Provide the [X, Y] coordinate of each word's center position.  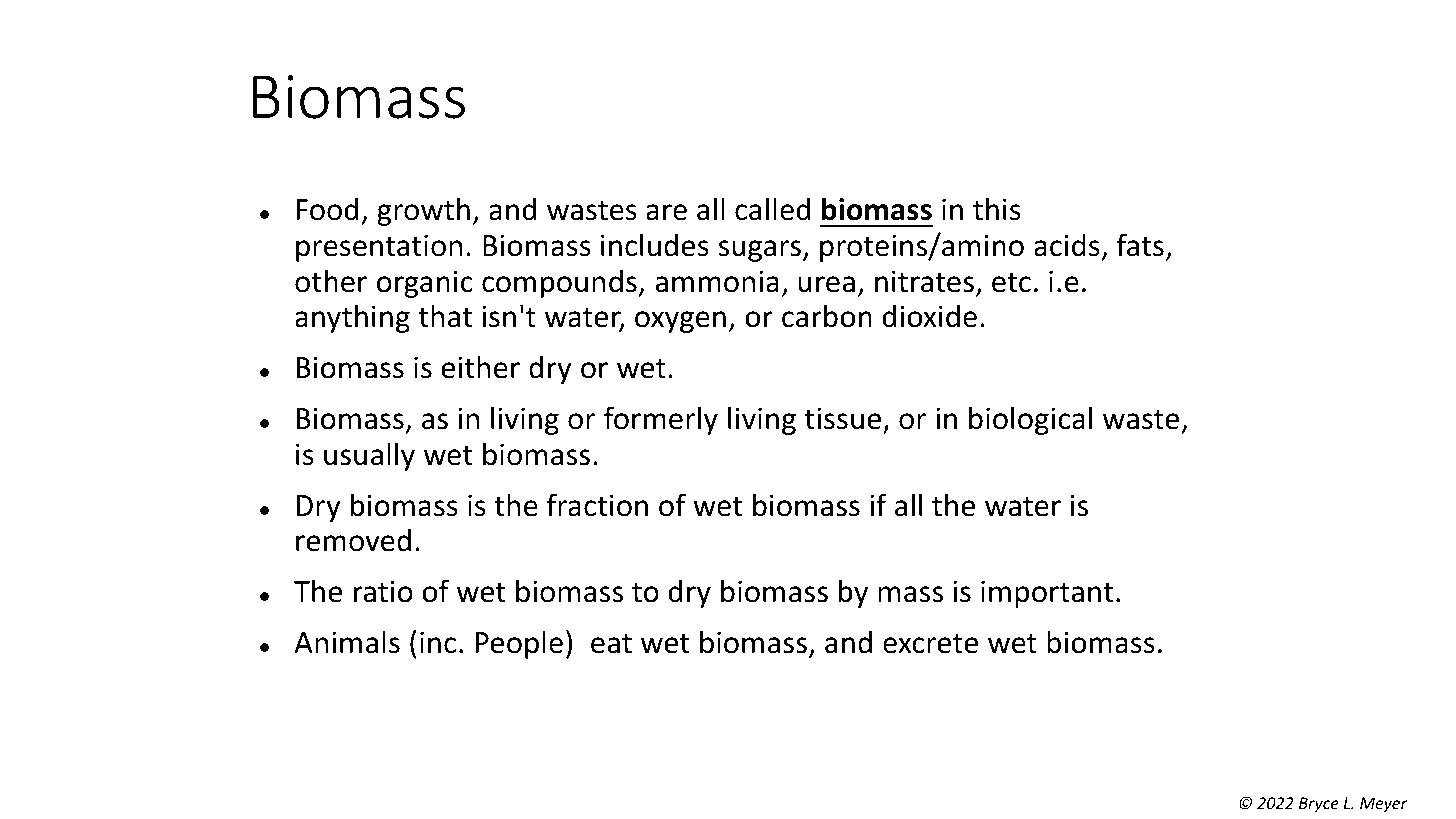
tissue [843, 418]
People [519, 644]
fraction [597, 505]
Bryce [1319, 805]
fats [1140, 245]
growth [423, 211]
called [772, 209]
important [1047, 594]
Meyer [1383, 805]
